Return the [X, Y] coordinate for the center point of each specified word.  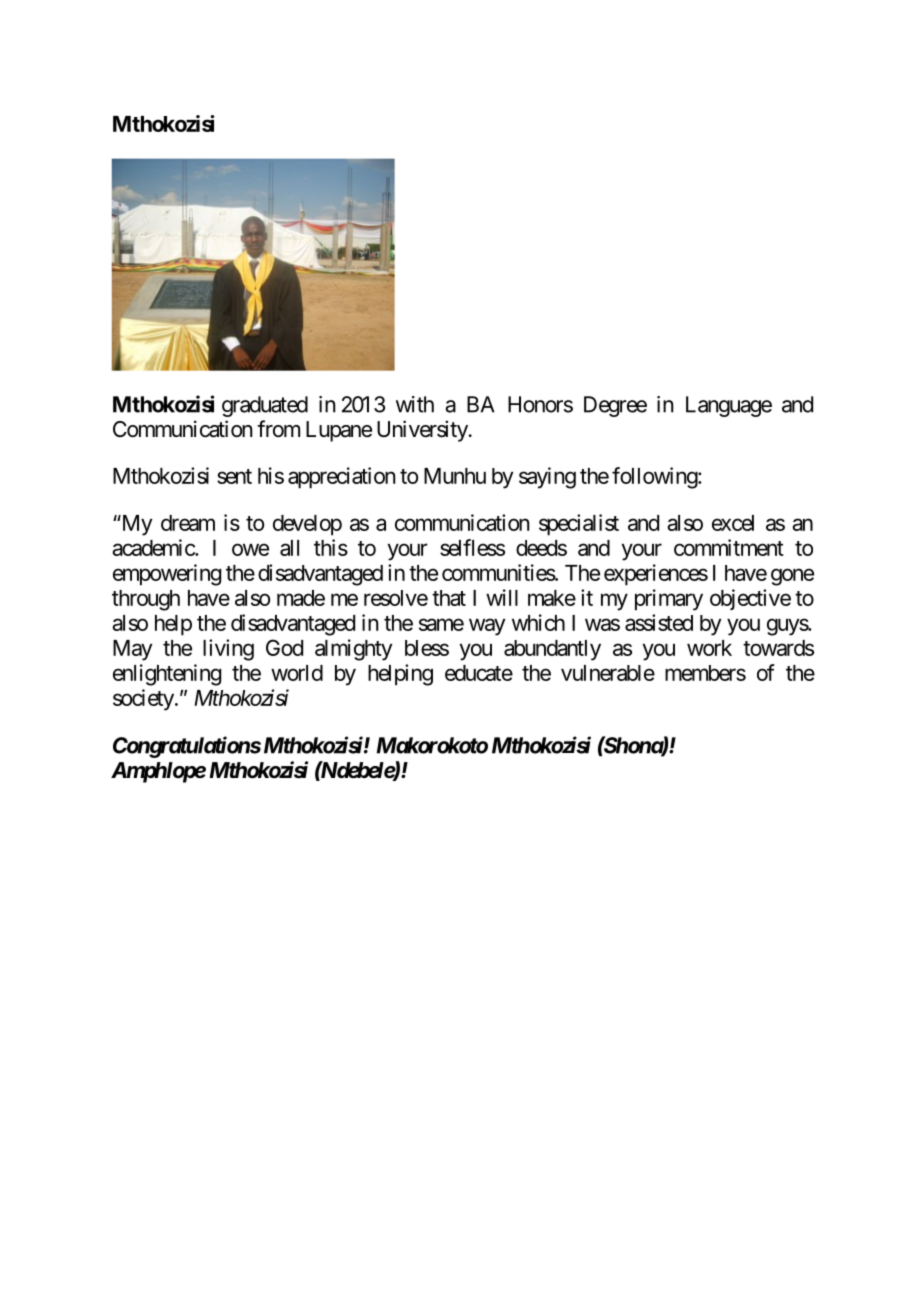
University [422, 431]
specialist [579, 525]
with [415, 404]
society [143, 700]
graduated [265, 406]
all [289, 548]
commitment [729, 547]
